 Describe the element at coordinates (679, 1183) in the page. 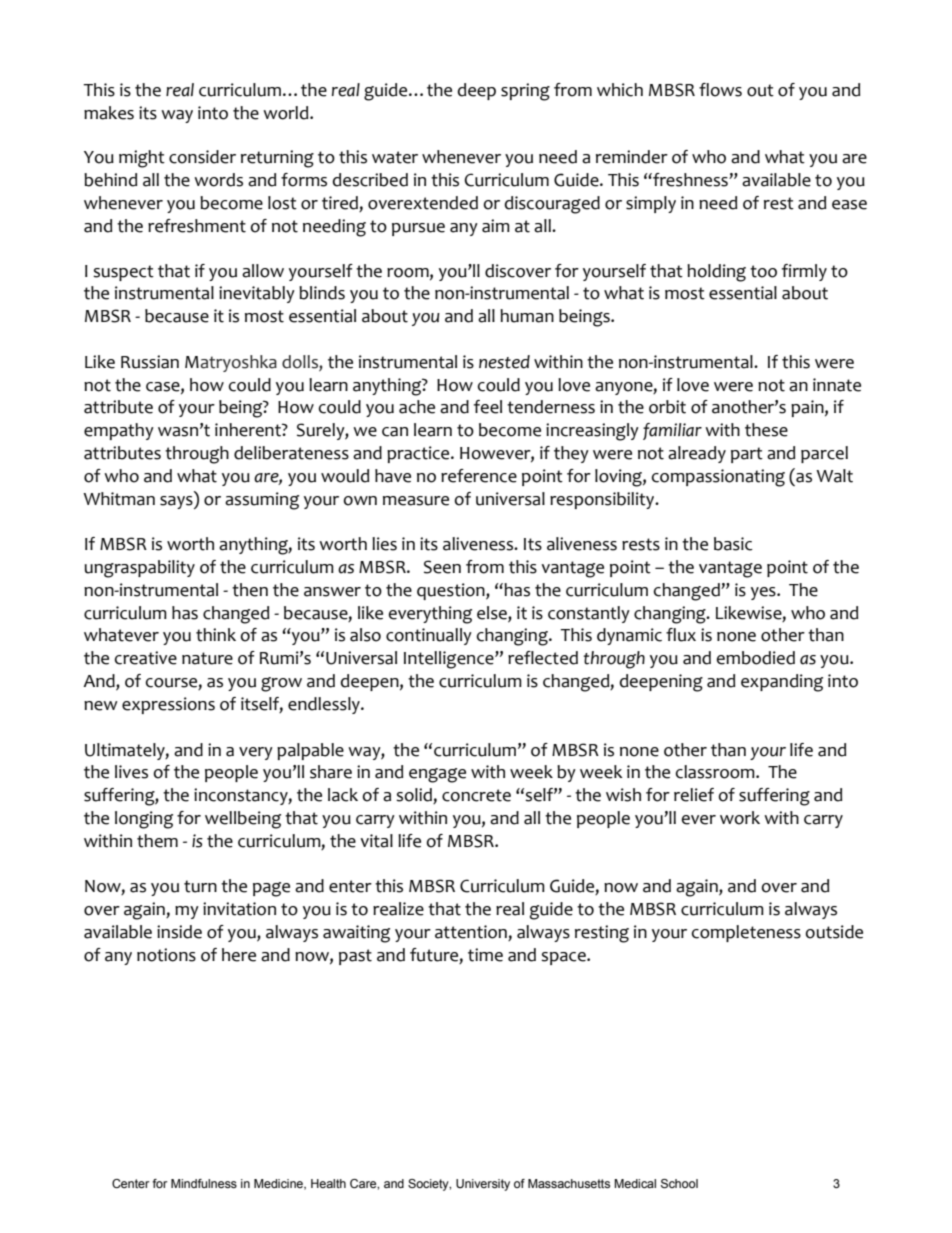

I see `School` at that location.
